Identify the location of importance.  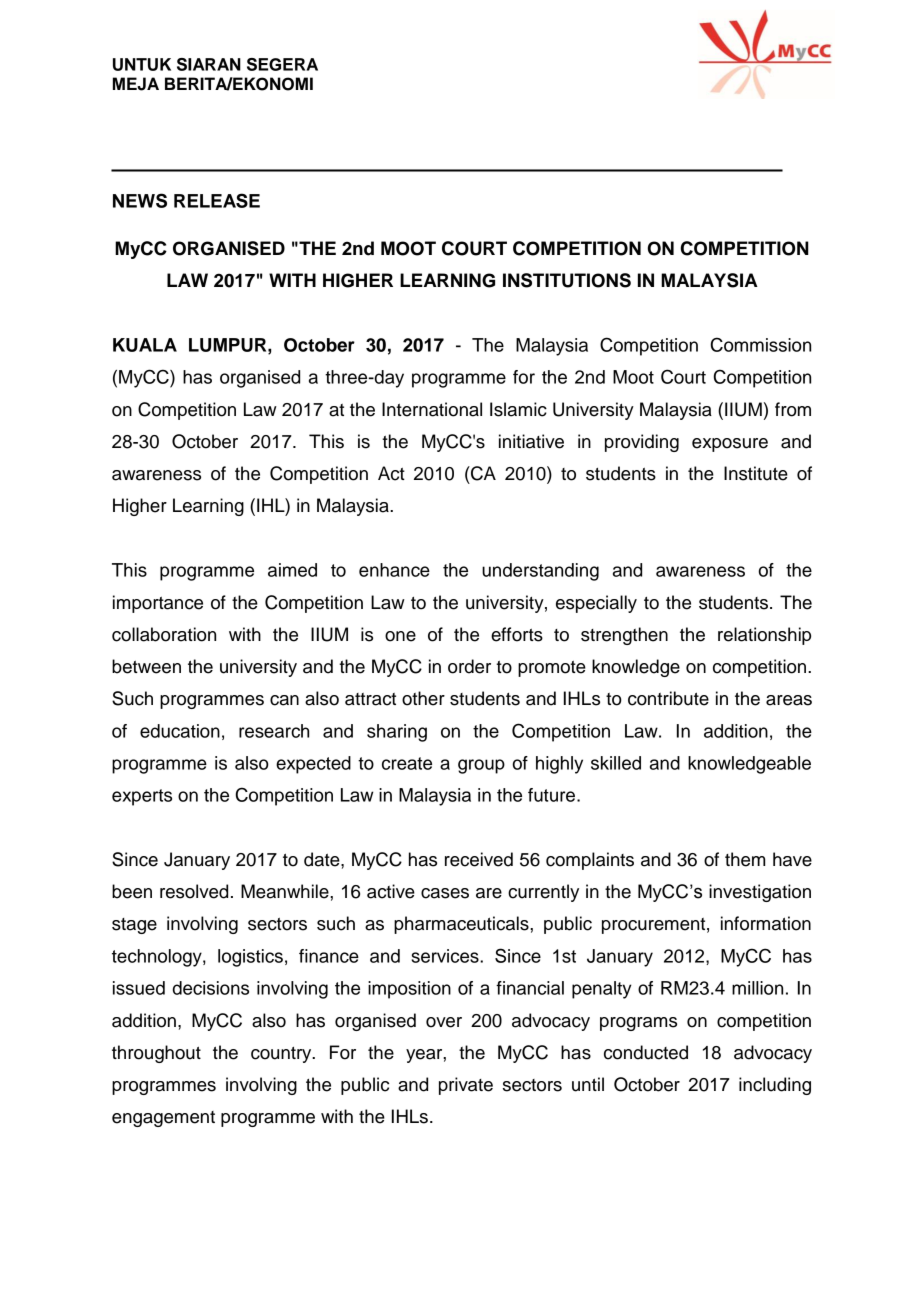
(158, 604).
